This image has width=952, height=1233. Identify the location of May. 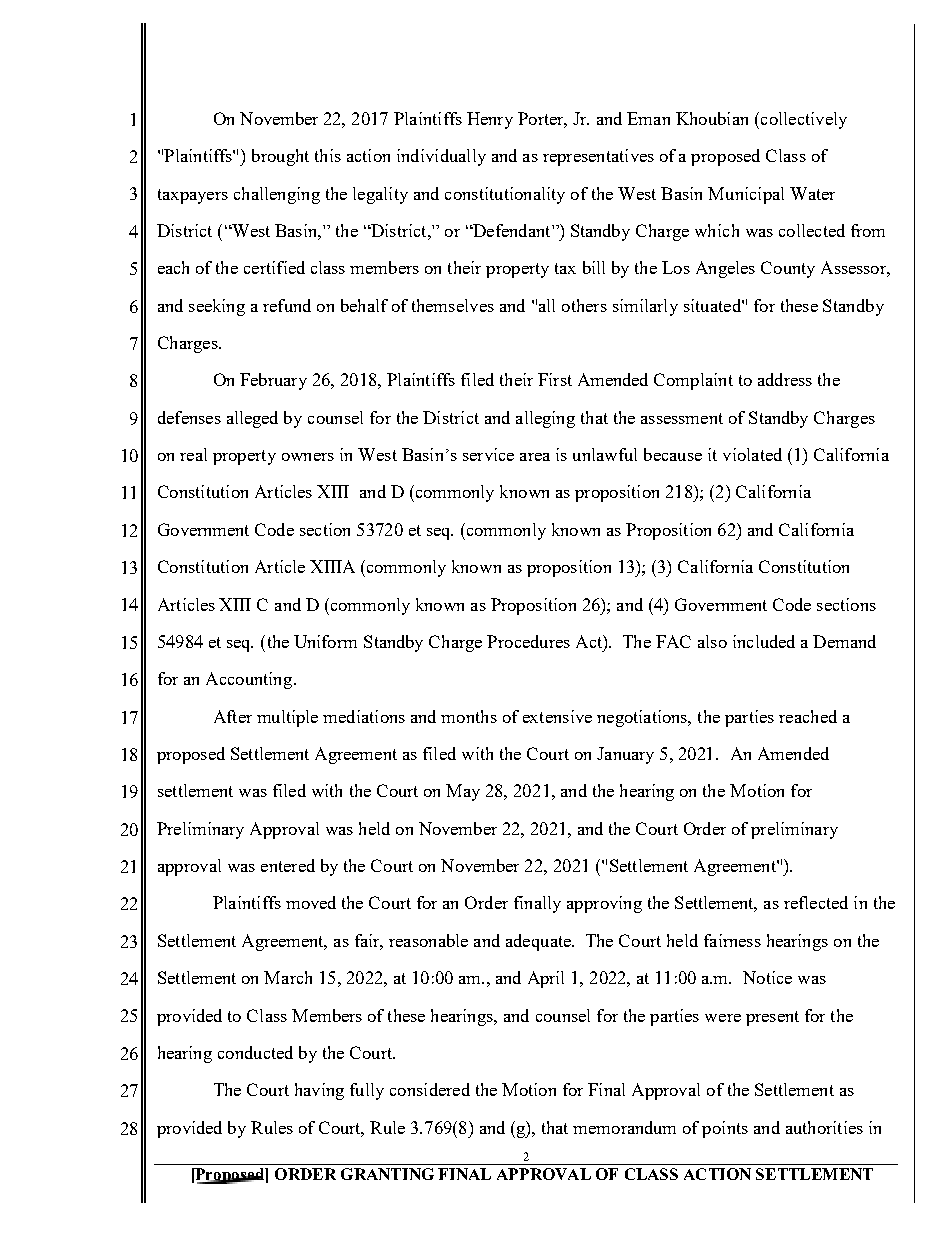
(463, 792).
